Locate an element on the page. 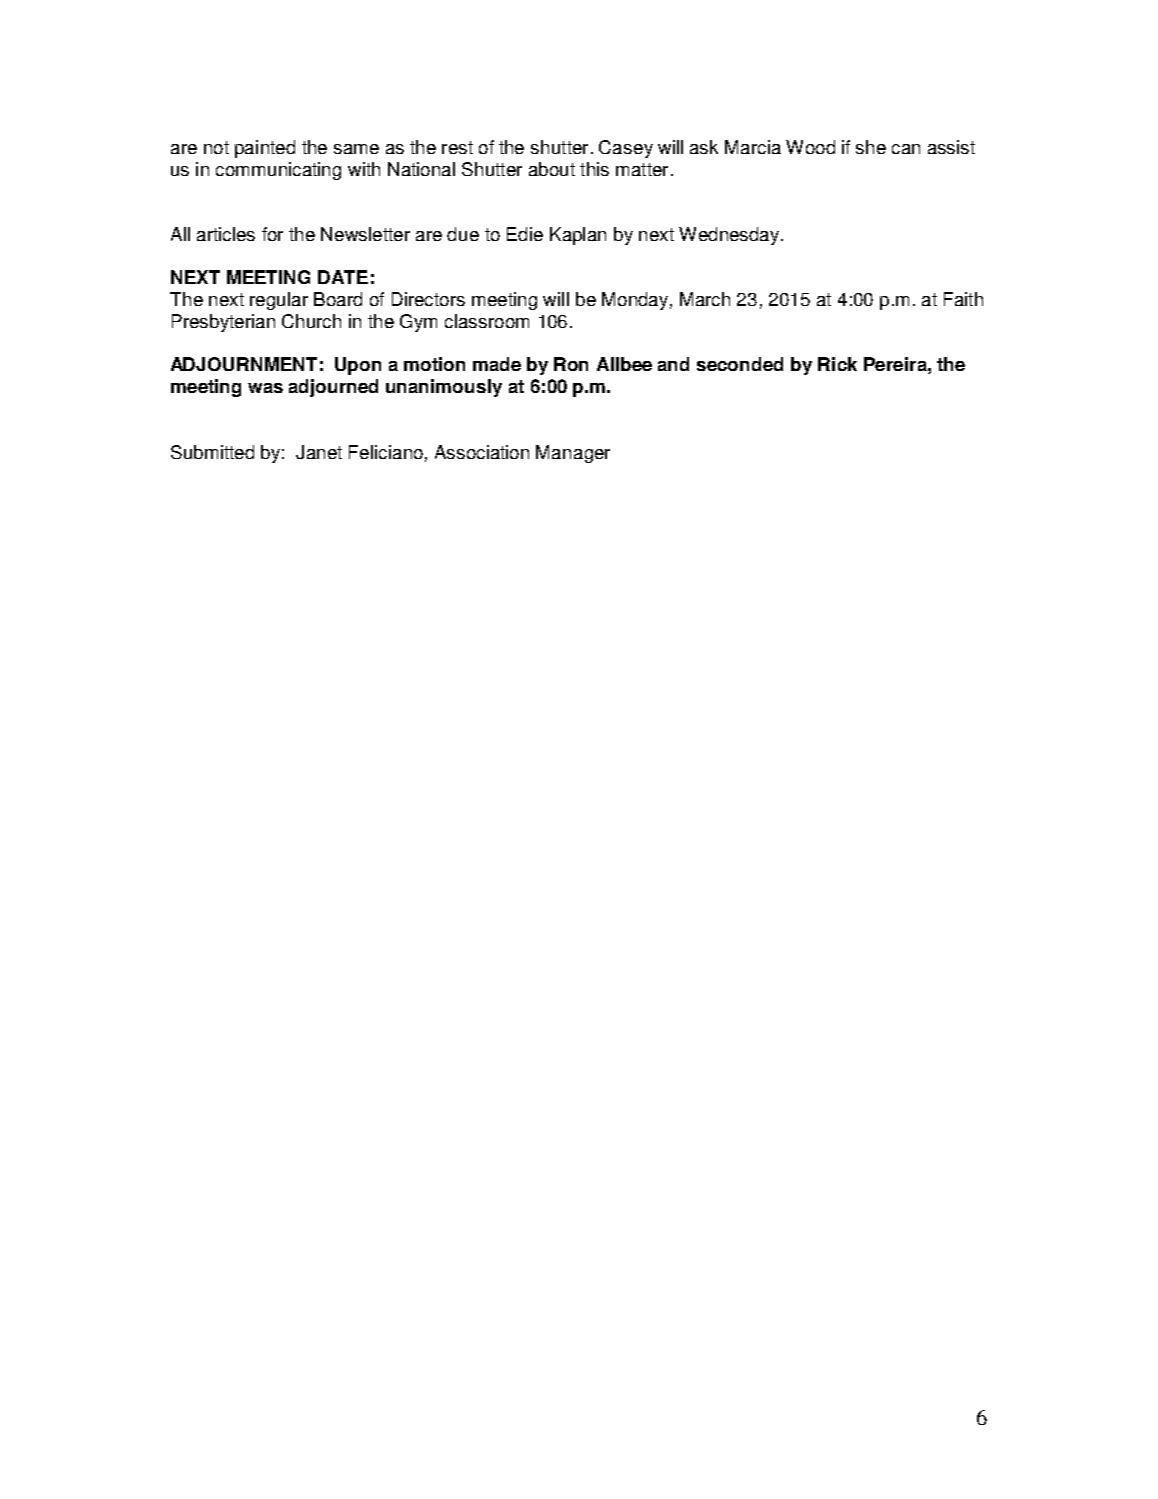 The width and height of the image is (1158, 1499). Casey is located at coordinates (626, 149).
